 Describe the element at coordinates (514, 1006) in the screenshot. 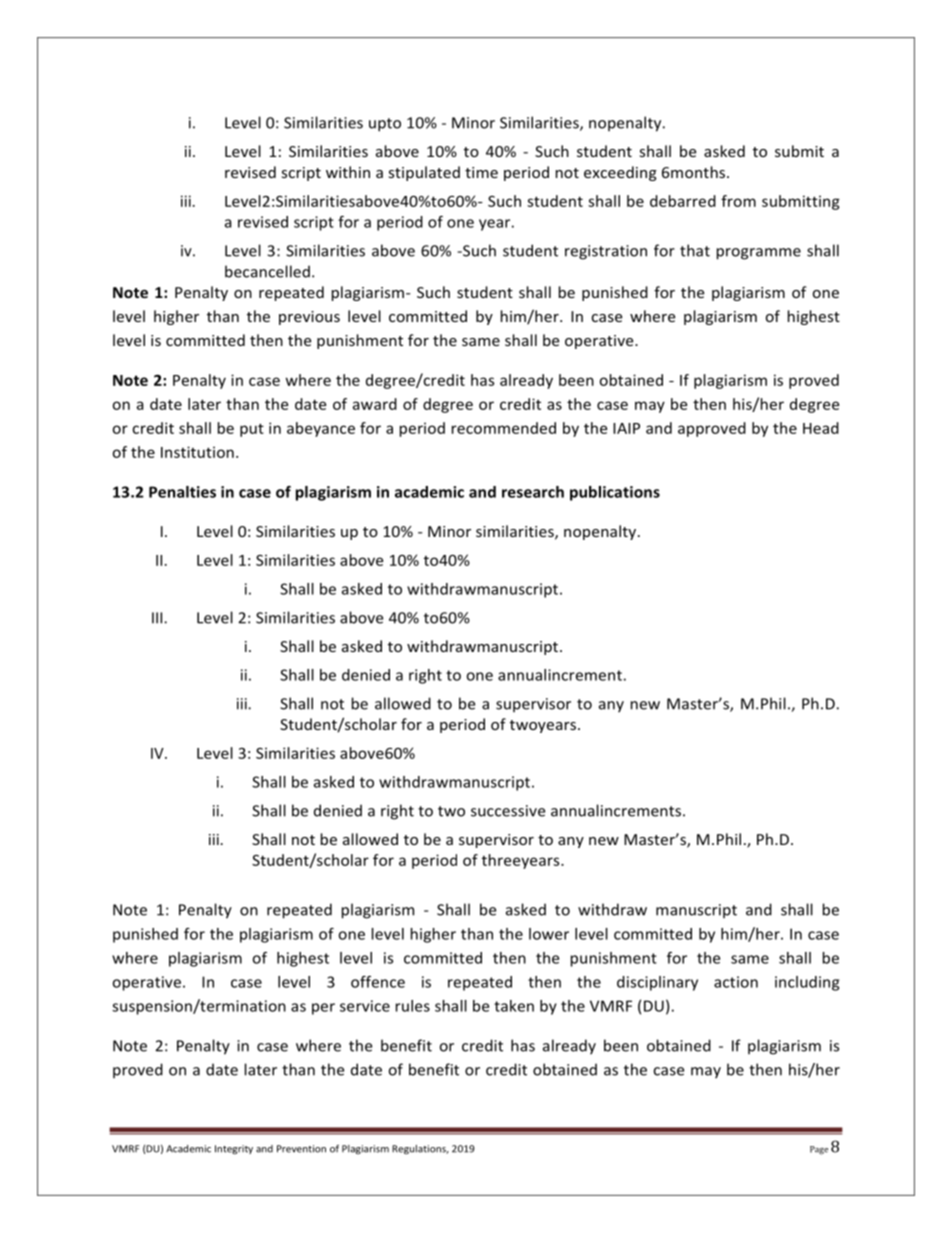

I see `taken` at that location.
